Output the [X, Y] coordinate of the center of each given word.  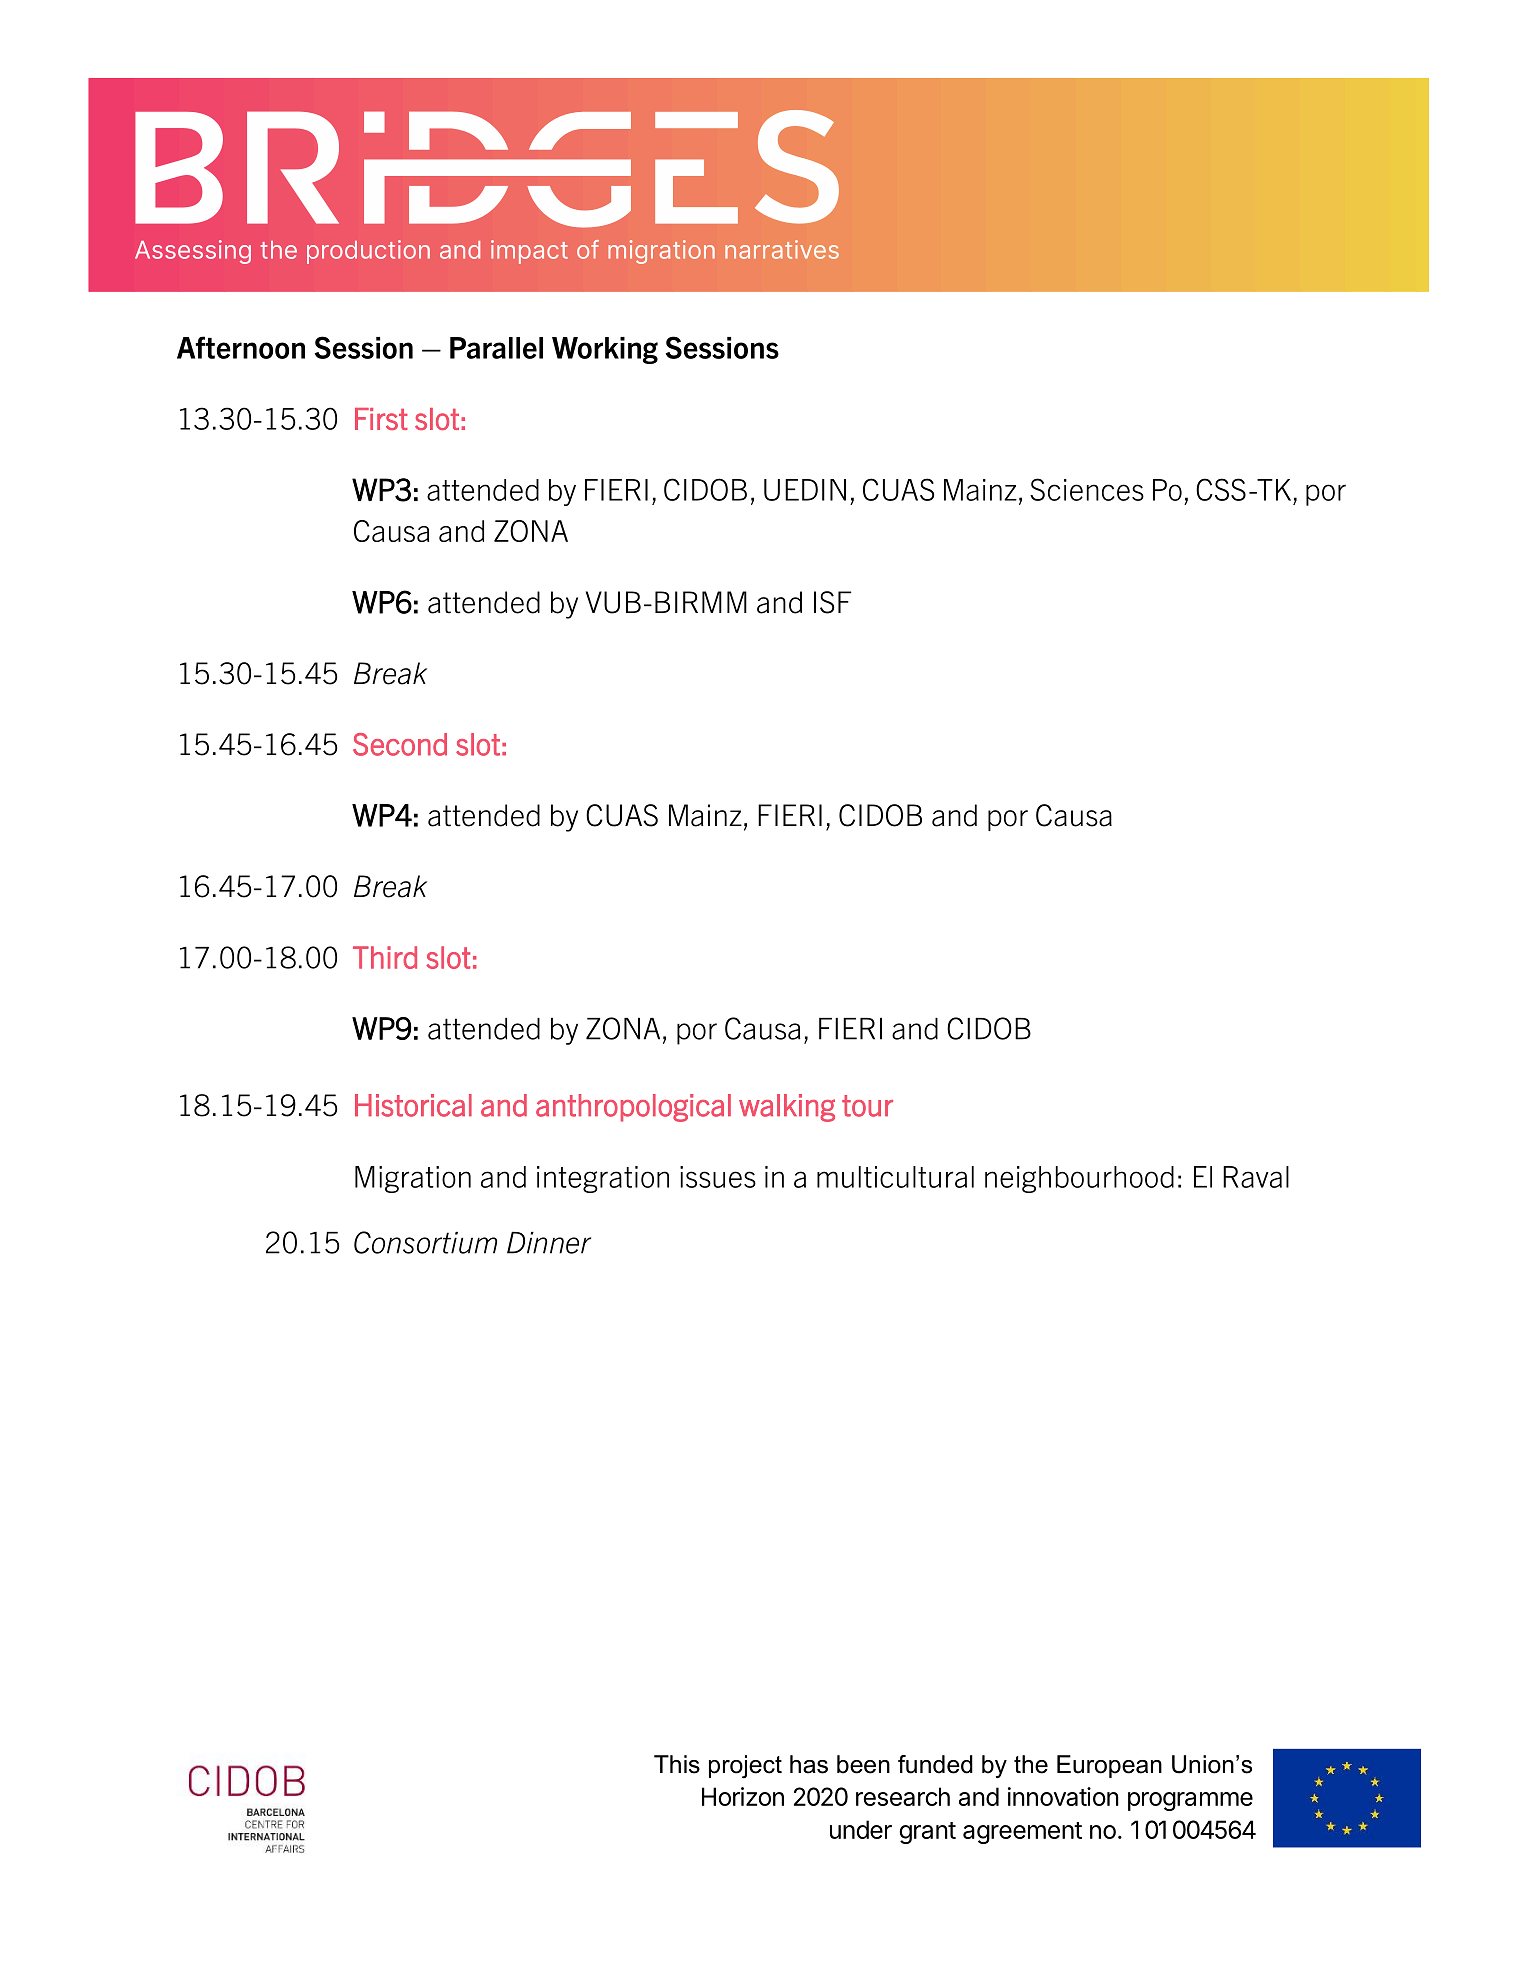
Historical [413, 1105]
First [381, 419]
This [677, 1764]
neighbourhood [1079, 1179]
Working [605, 350]
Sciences [1087, 489]
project [745, 1766]
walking [787, 1108]
